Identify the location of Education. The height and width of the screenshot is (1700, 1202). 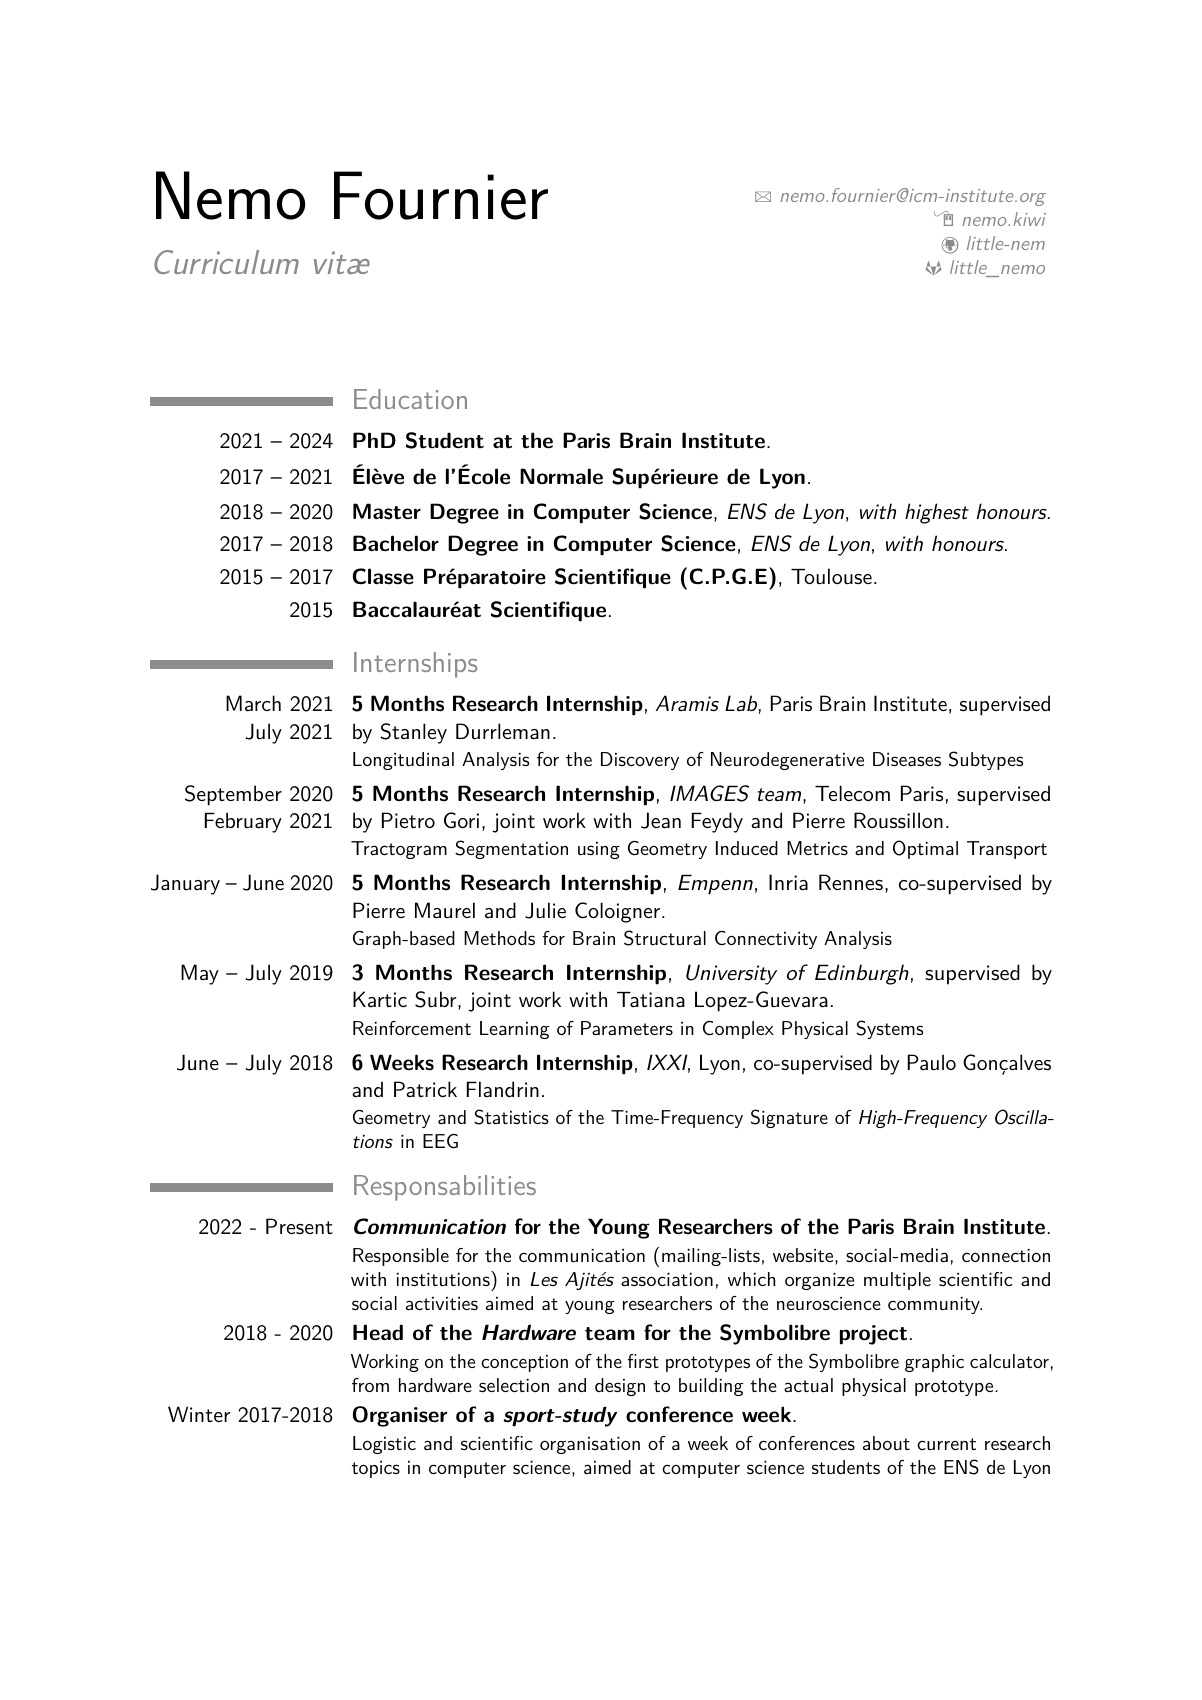
(410, 399).
